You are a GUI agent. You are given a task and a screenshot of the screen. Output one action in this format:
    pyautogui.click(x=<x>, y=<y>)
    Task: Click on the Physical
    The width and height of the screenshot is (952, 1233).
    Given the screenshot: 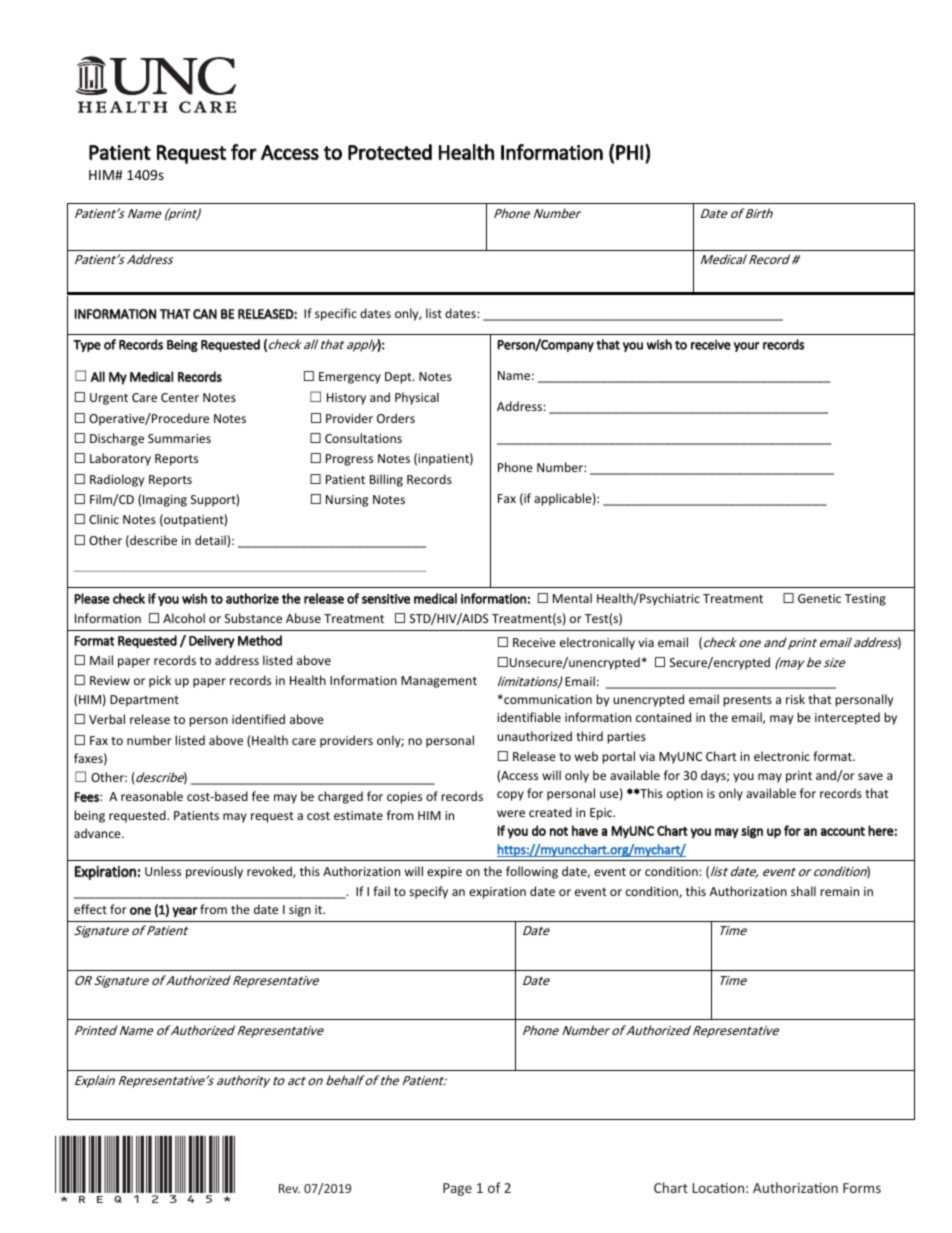 What is the action you would take?
    pyautogui.click(x=417, y=398)
